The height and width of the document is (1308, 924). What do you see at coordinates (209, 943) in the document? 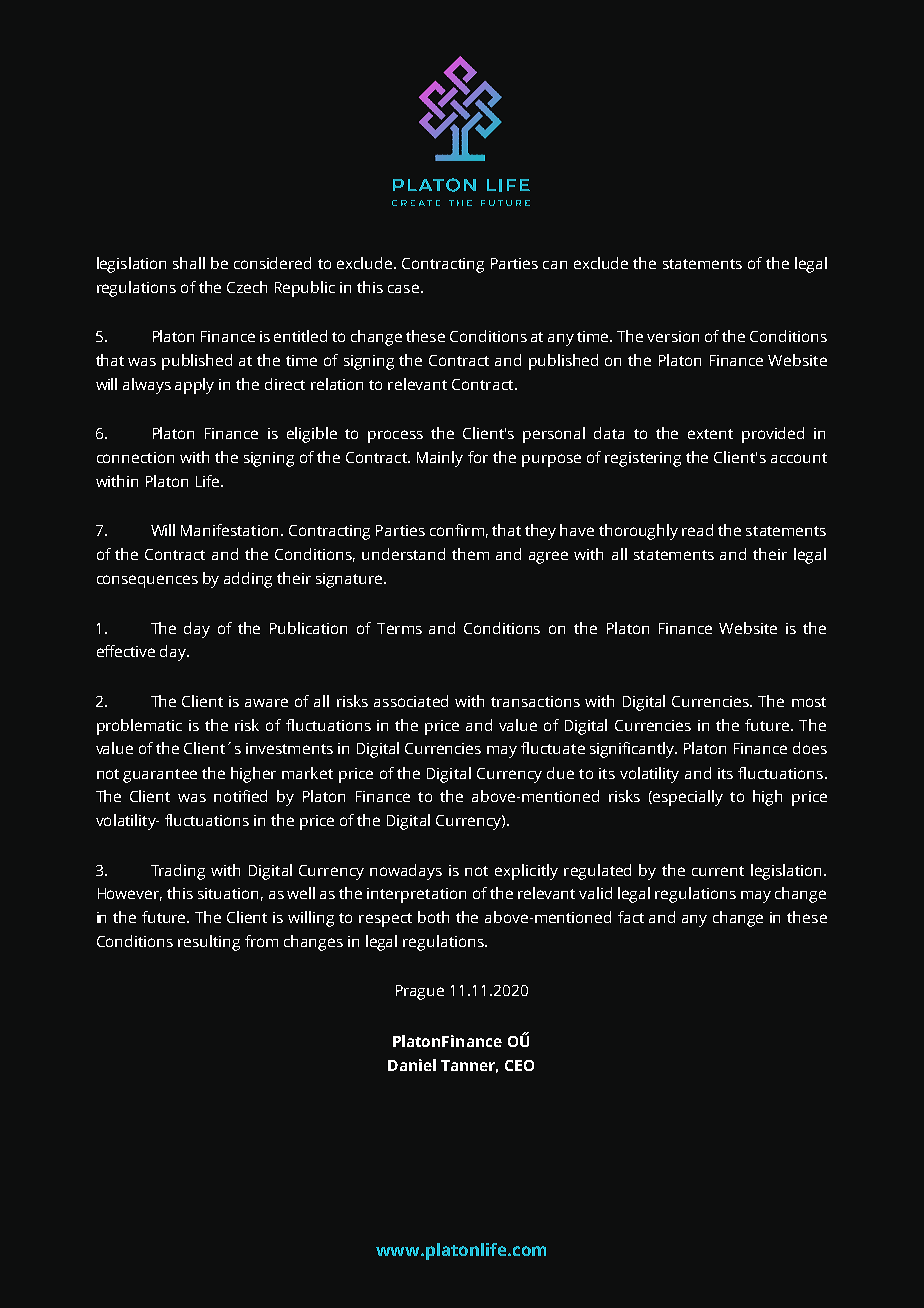
I see `resulting` at bounding box center [209, 943].
